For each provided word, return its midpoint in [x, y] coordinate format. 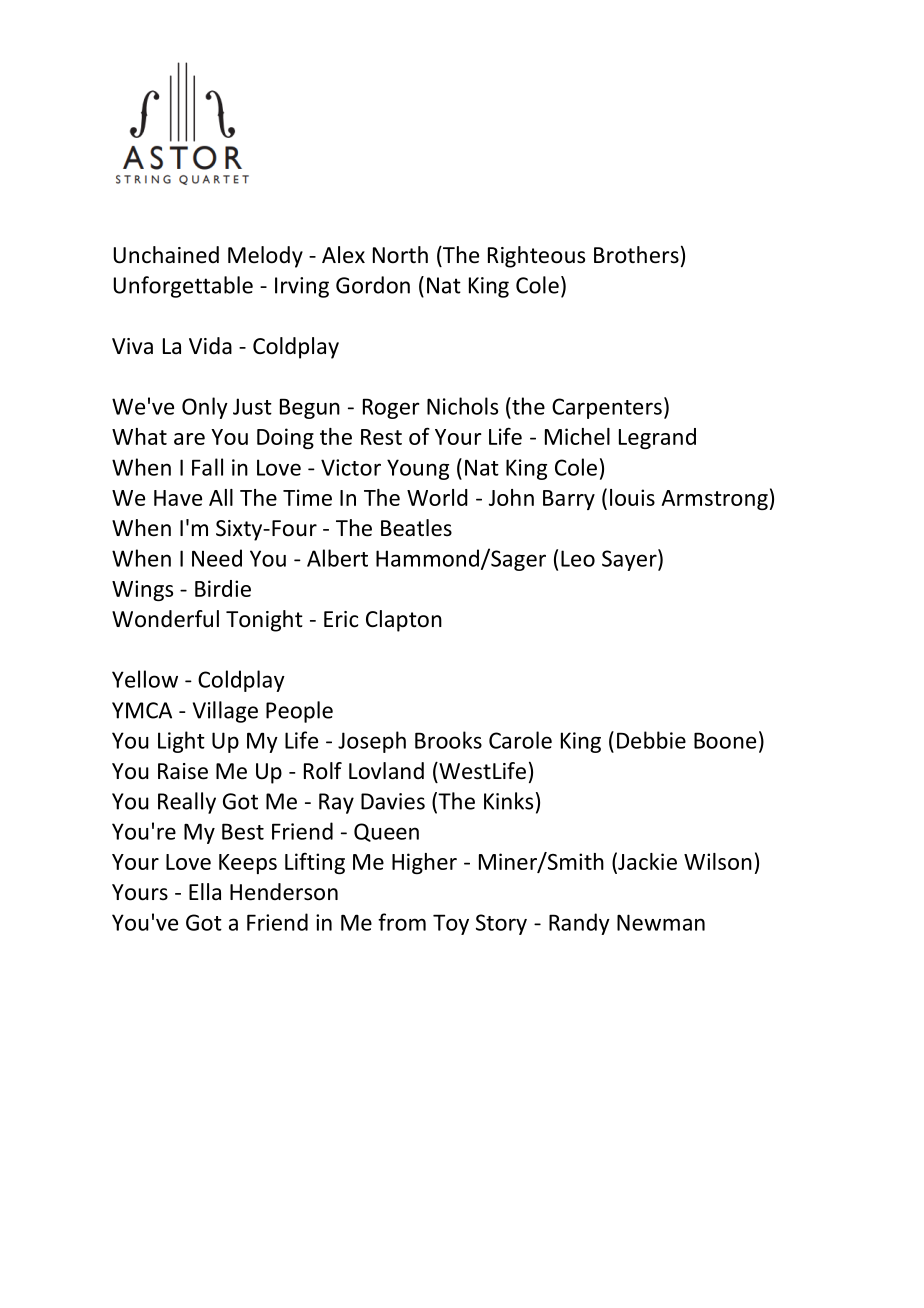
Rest [381, 437]
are [189, 439]
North [400, 255]
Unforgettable [183, 287]
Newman [661, 922]
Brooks [448, 740]
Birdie [223, 588]
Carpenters [607, 408]
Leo [578, 558]
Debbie [651, 740]
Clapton [404, 621]
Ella [205, 891]
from [402, 922]
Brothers [636, 255]
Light [181, 742]
